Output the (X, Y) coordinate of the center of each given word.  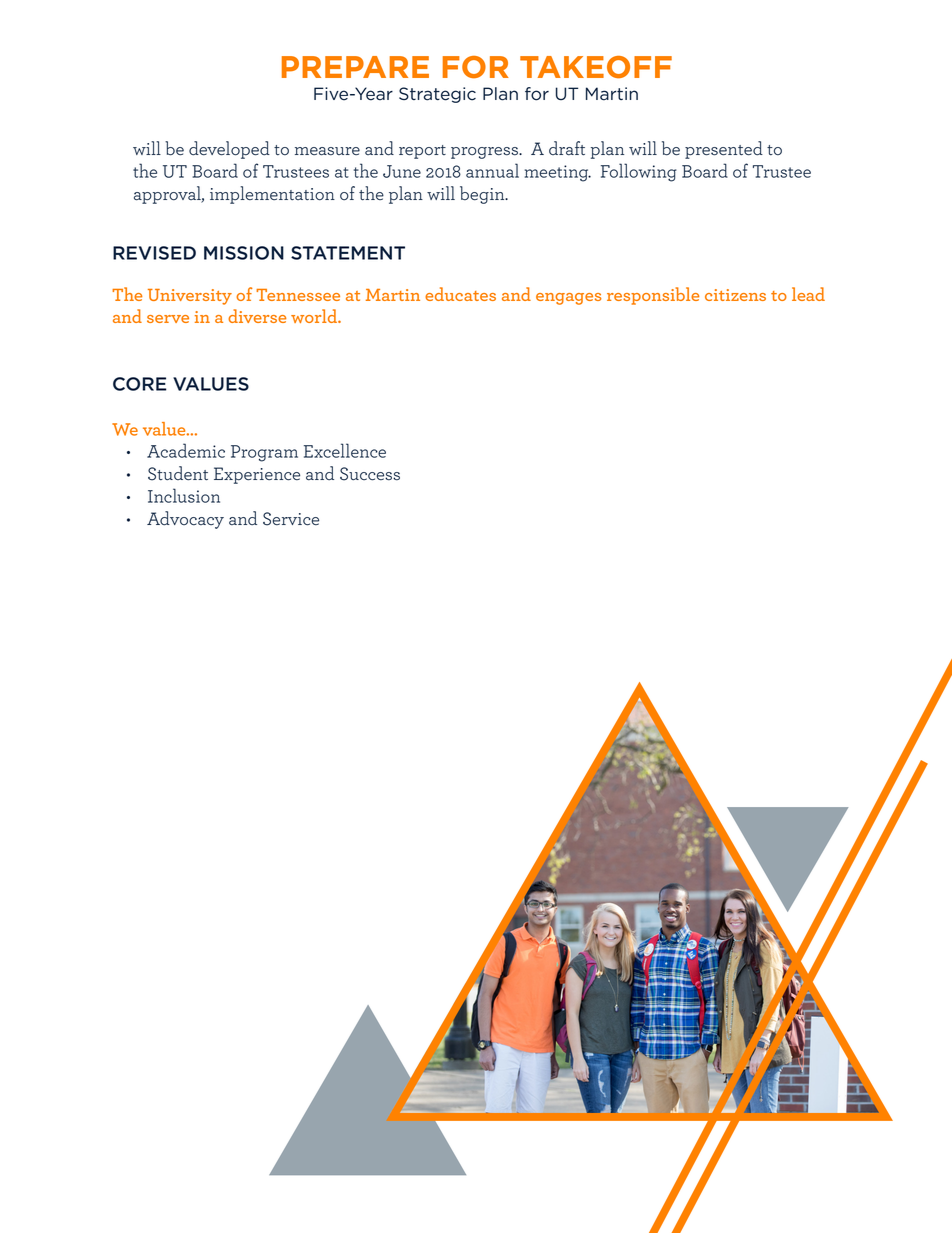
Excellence (345, 450)
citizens (735, 295)
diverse (257, 316)
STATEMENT (348, 253)
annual (492, 170)
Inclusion (184, 495)
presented (724, 150)
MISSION (244, 253)
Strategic (437, 95)
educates (460, 294)
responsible (653, 296)
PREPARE (355, 67)
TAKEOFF (596, 67)
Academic (186, 450)
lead (808, 294)
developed (229, 150)
